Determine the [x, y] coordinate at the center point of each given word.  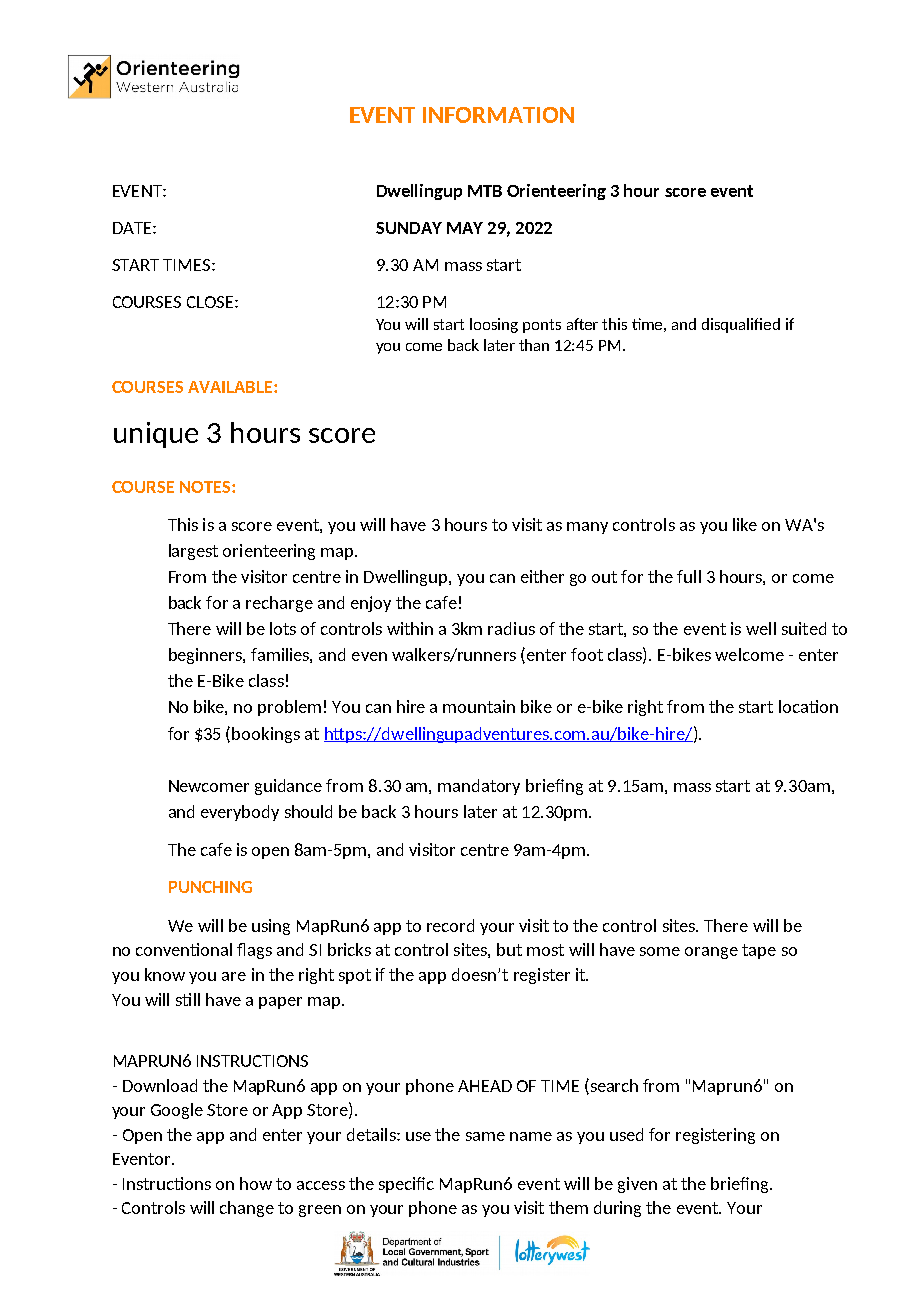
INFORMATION [498, 115]
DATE [133, 228]
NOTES [206, 487]
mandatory [479, 787]
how [256, 1183]
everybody [240, 813]
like [745, 524]
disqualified [741, 325]
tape [759, 951]
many [587, 528]
